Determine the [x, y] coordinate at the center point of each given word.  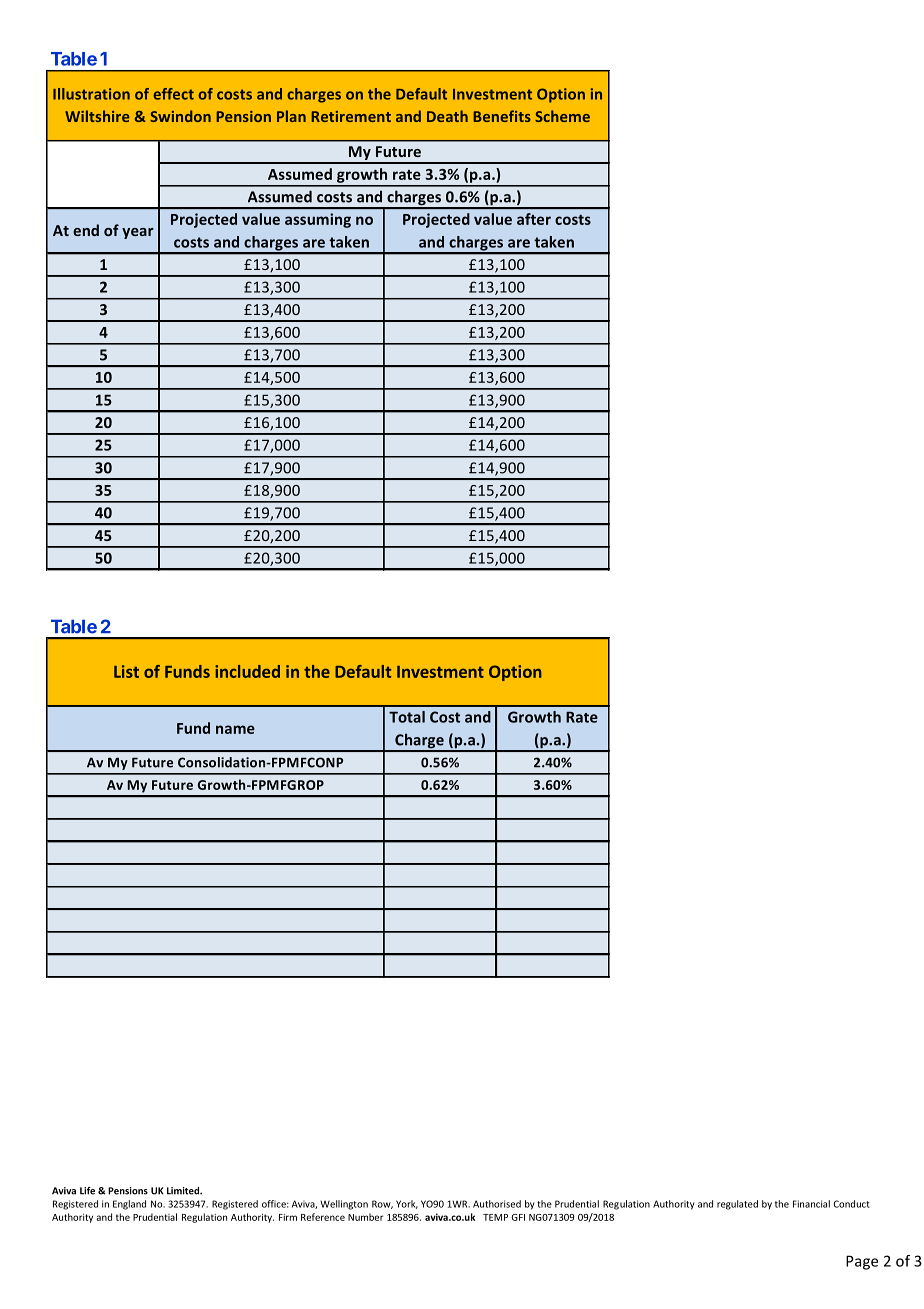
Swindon [180, 116]
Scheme [562, 116]
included [247, 671]
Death [447, 116]
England [129, 1205]
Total [407, 717]
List [126, 671]
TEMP [495, 1217]
